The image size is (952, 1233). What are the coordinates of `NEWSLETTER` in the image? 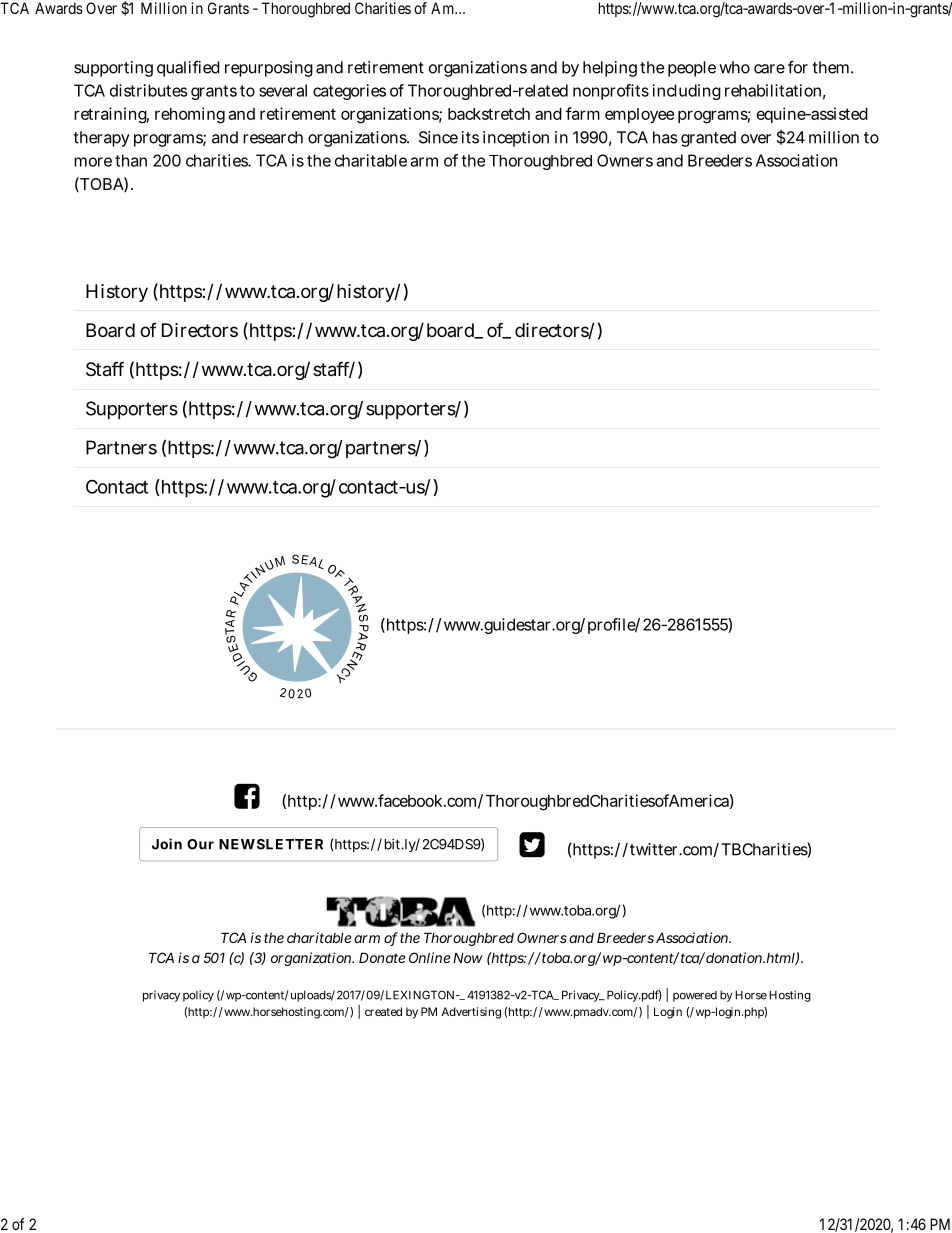 It's located at (271, 844).
